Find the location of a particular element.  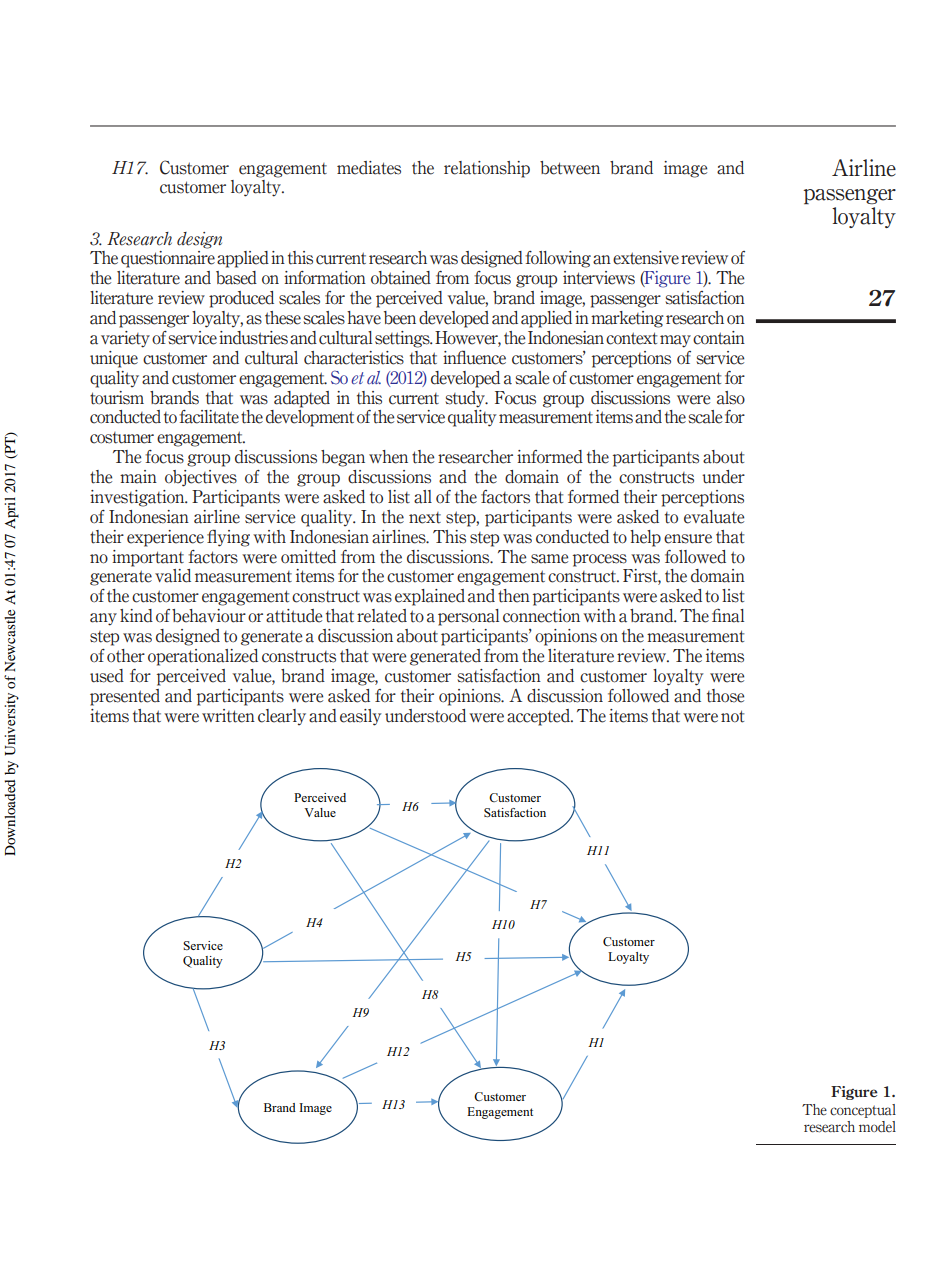

accepted is located at coordinates (539, 717).
